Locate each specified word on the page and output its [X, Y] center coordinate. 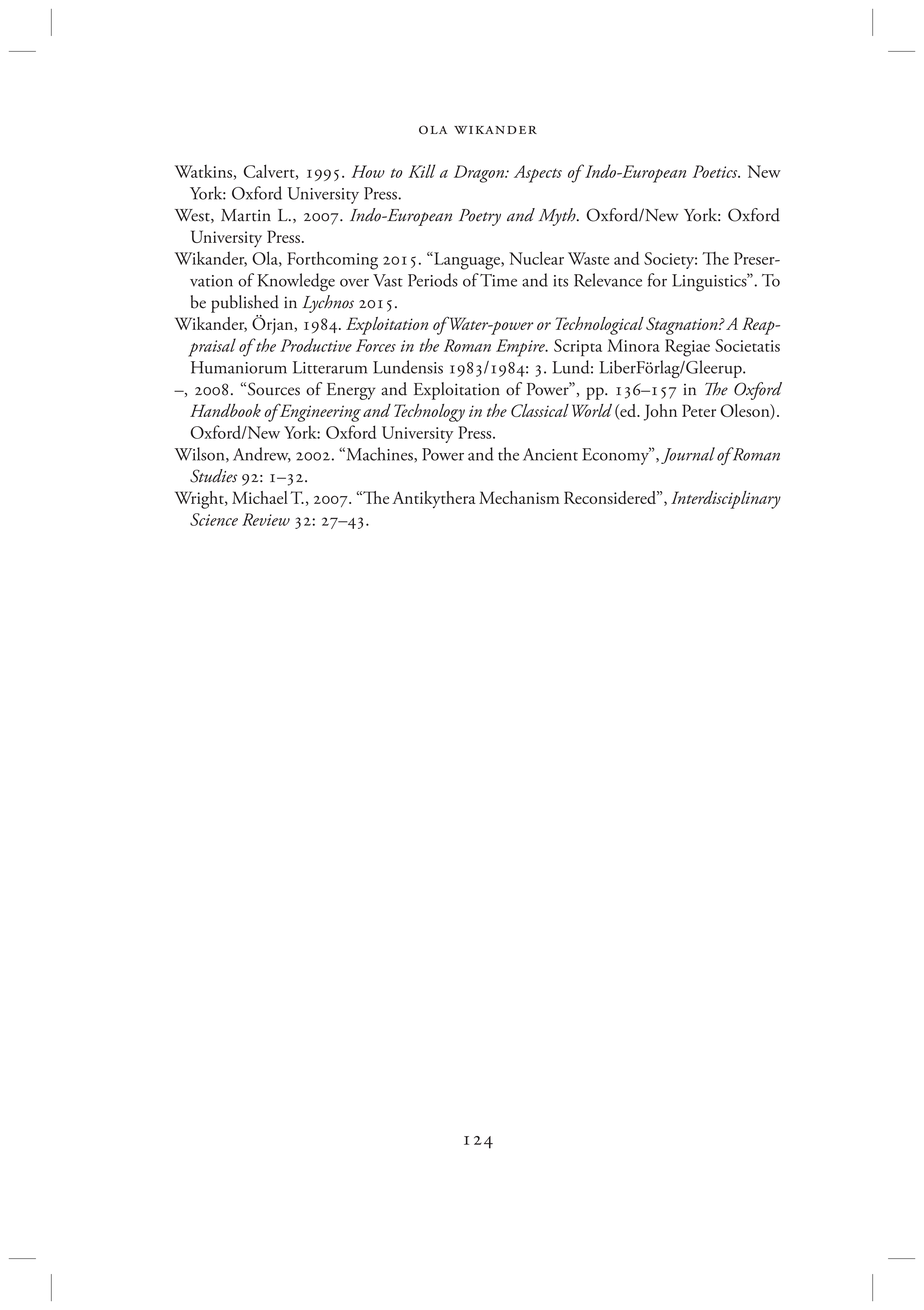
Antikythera [434, 500]
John [660, 412]
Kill [422, 171]
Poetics [716, 171]
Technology [429, 413]
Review [266, 519]
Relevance [608, 280]
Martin [246, 215]
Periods [433, 280]
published [245, 304]
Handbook [225, 410]
